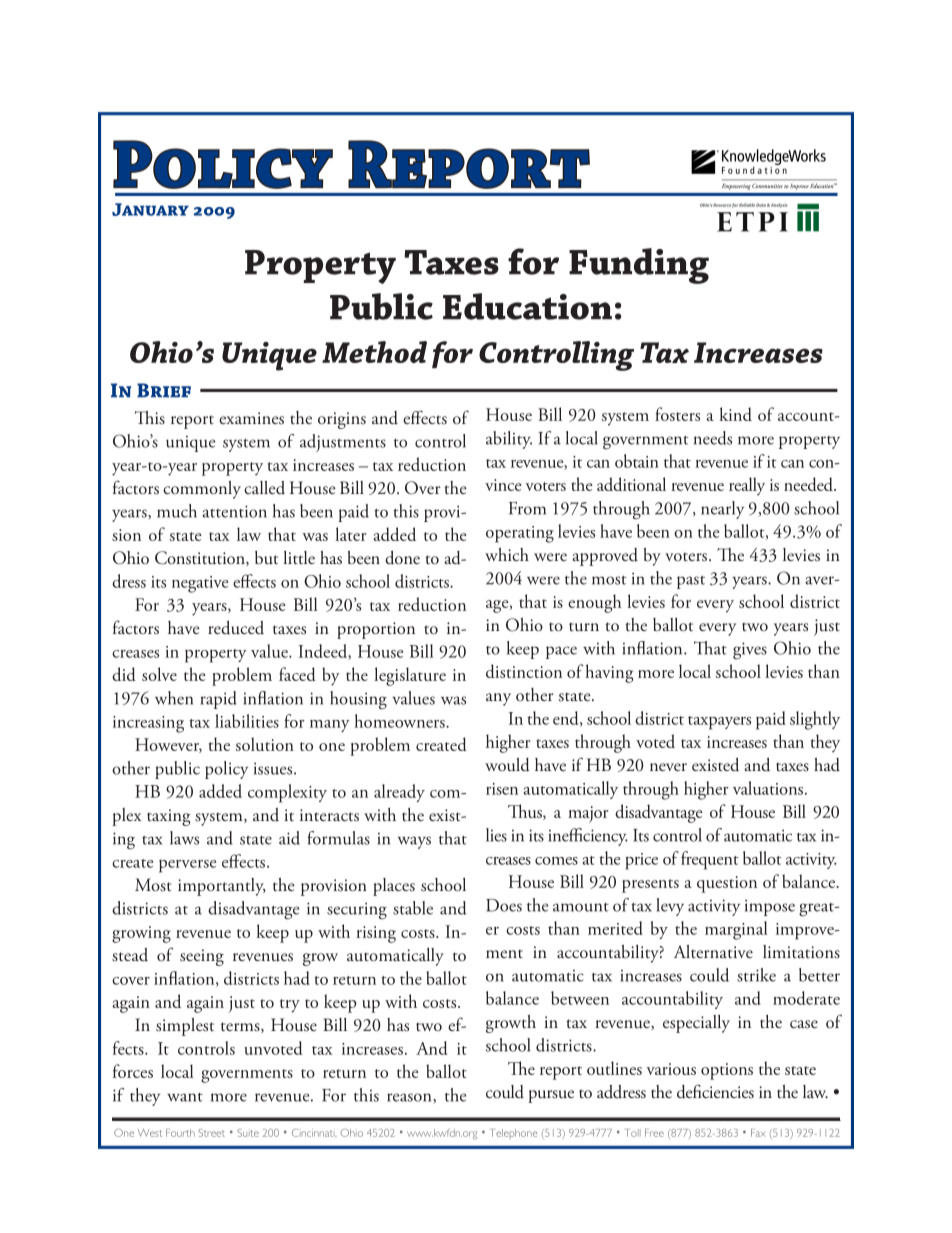 The image size is (952, 1233). What do you see at coordinates (639, 266) in the page?
I see `Funding` at bounding box center [639, 266].
